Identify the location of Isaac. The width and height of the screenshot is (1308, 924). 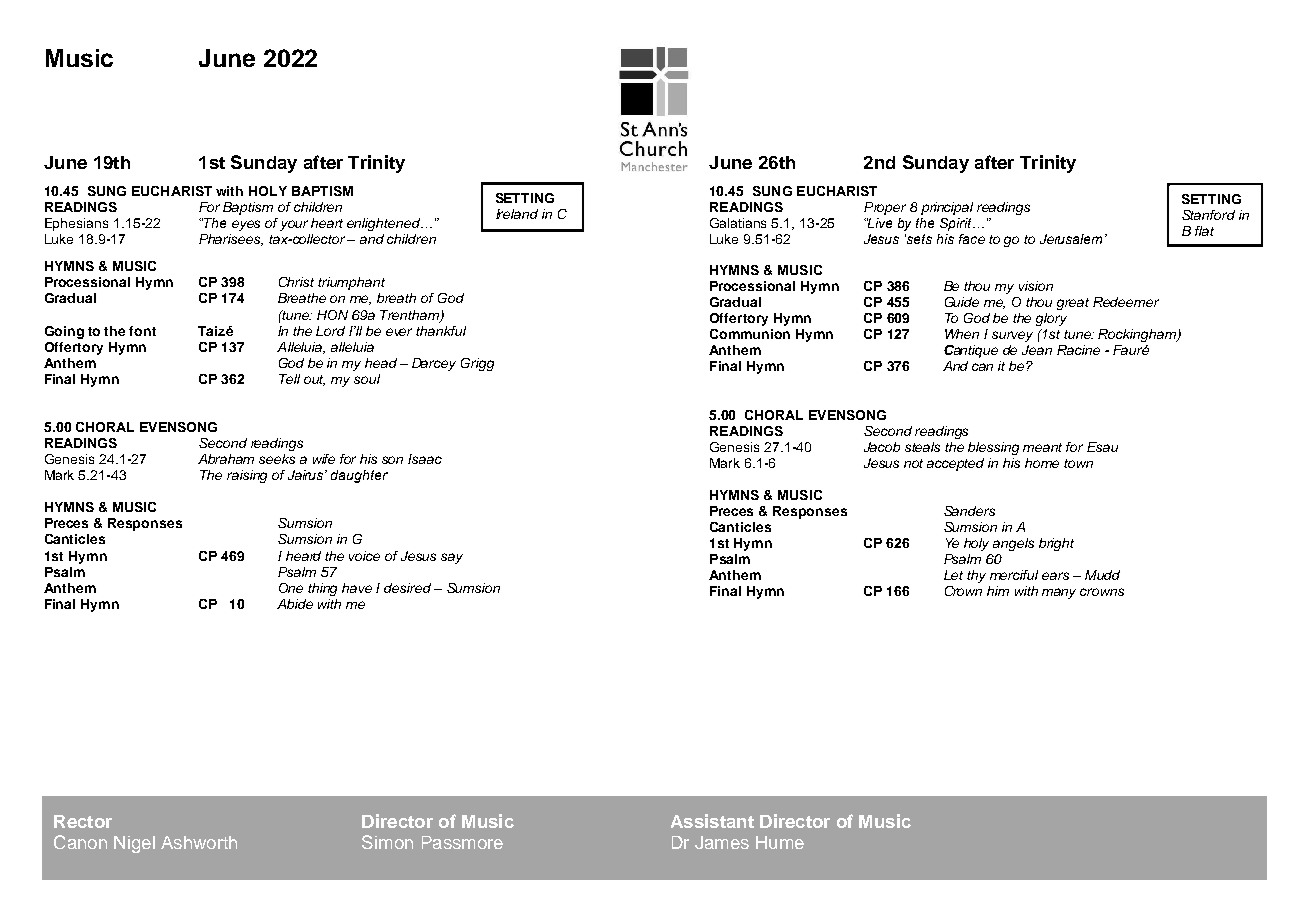
(425, 459).
